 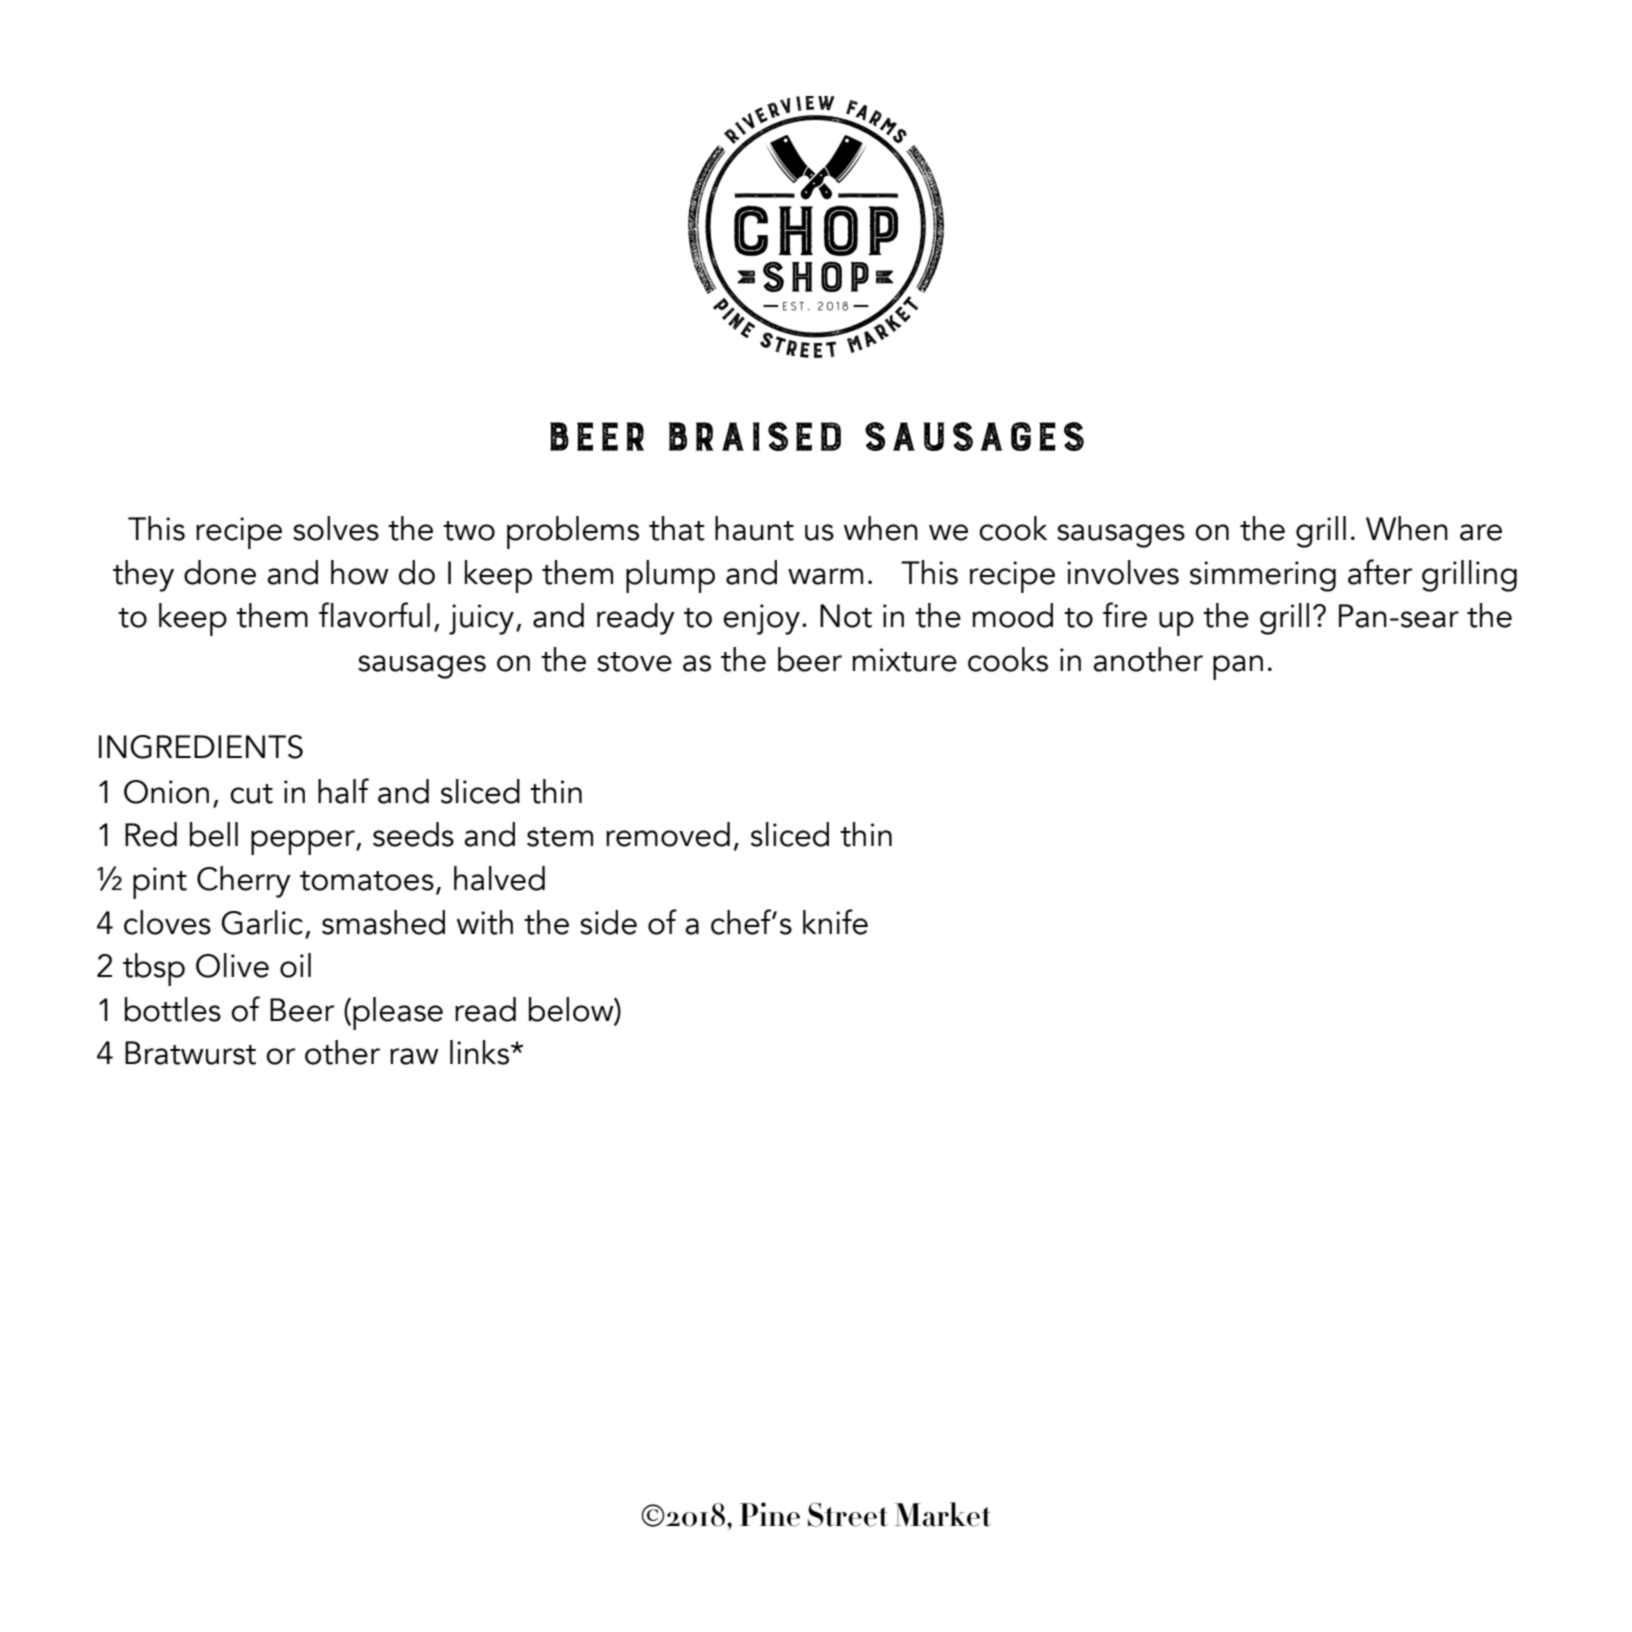 What do you see at coordinates (755, 436) in the image?
I see `Braised` at bounding box center [755, 436].
